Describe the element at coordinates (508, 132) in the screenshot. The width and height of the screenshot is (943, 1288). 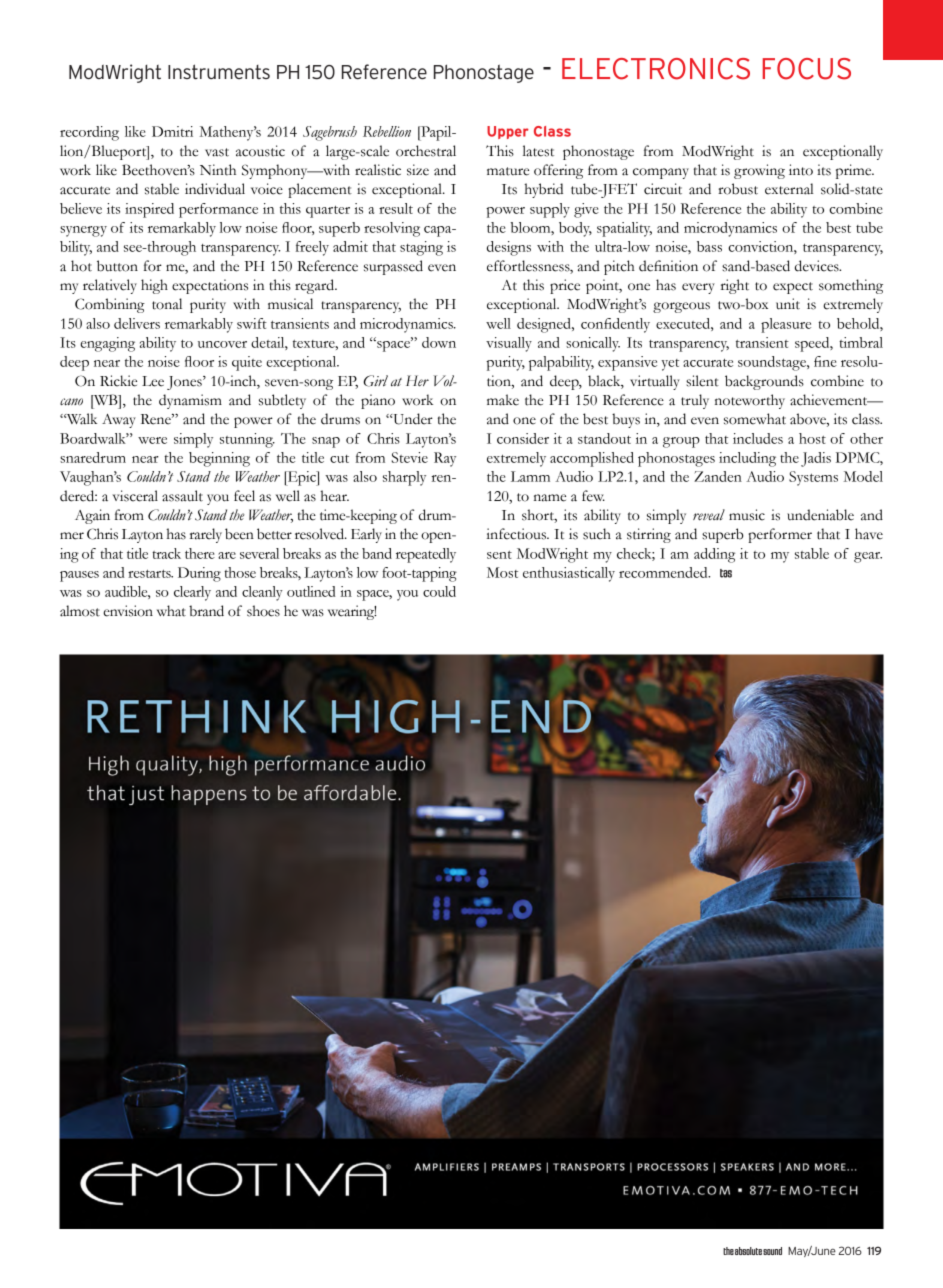
I see `Upper` at that location.
